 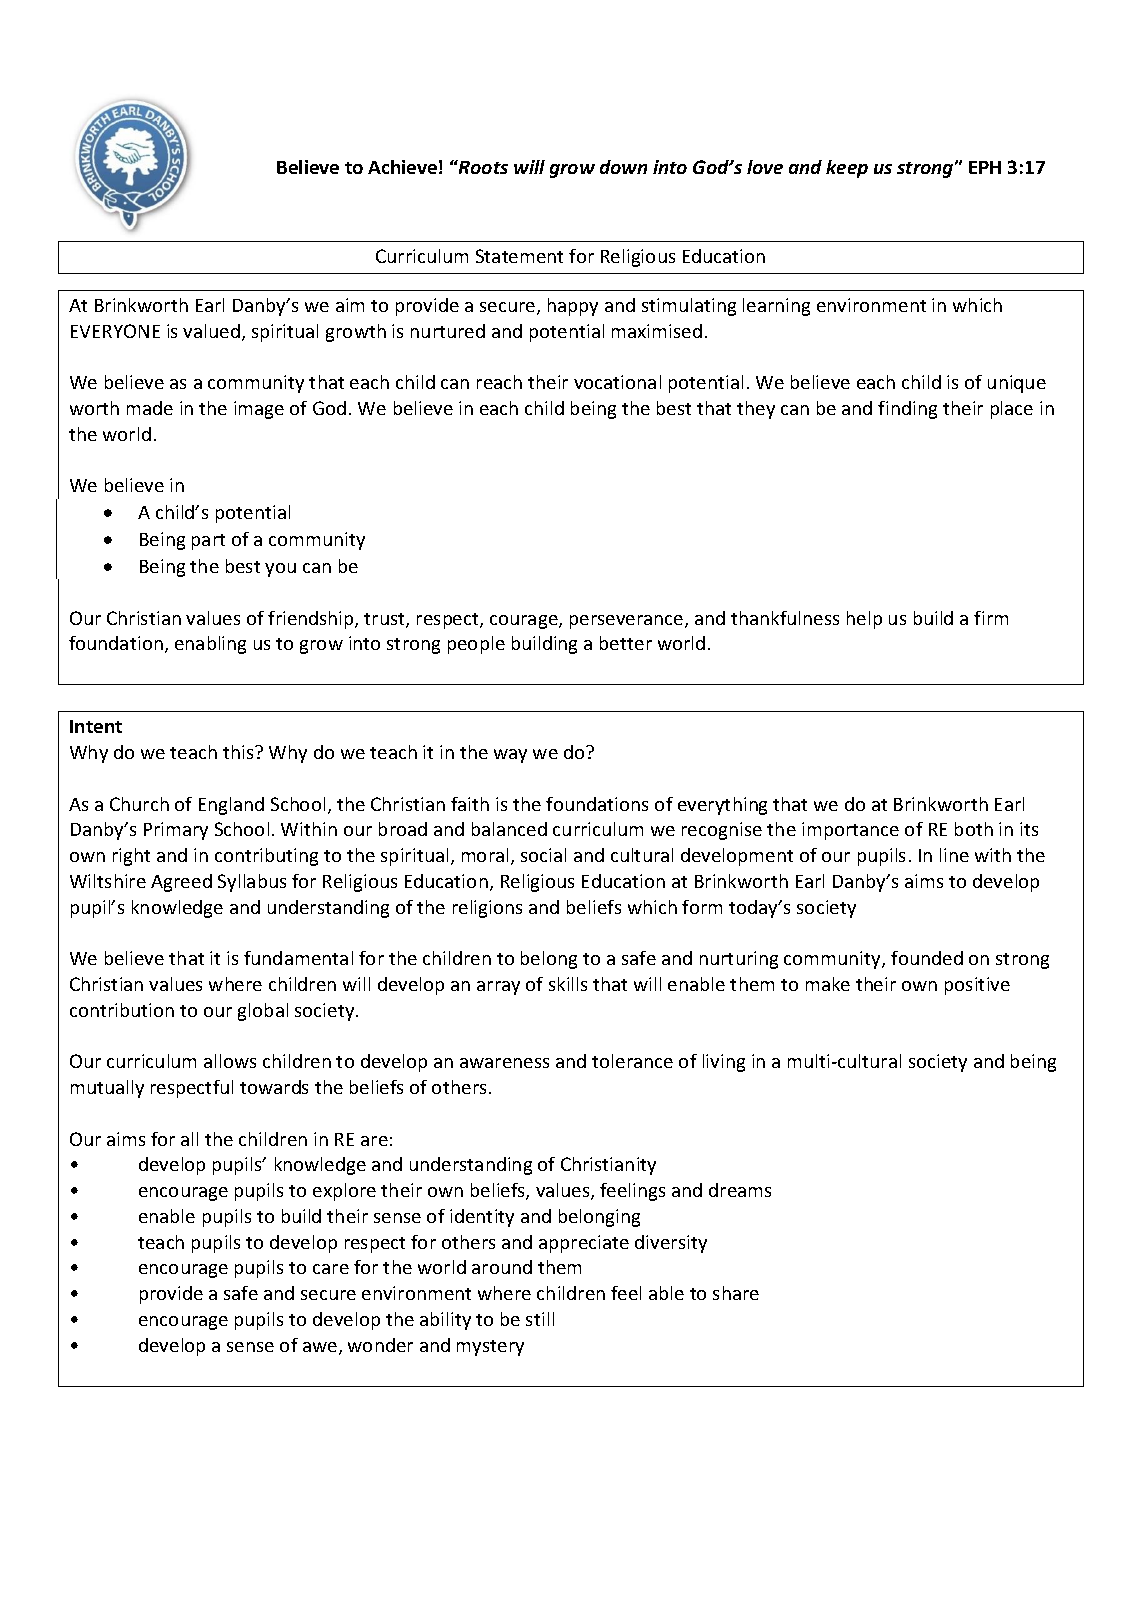 I want to click on valued, so click(x=211, y=331).
